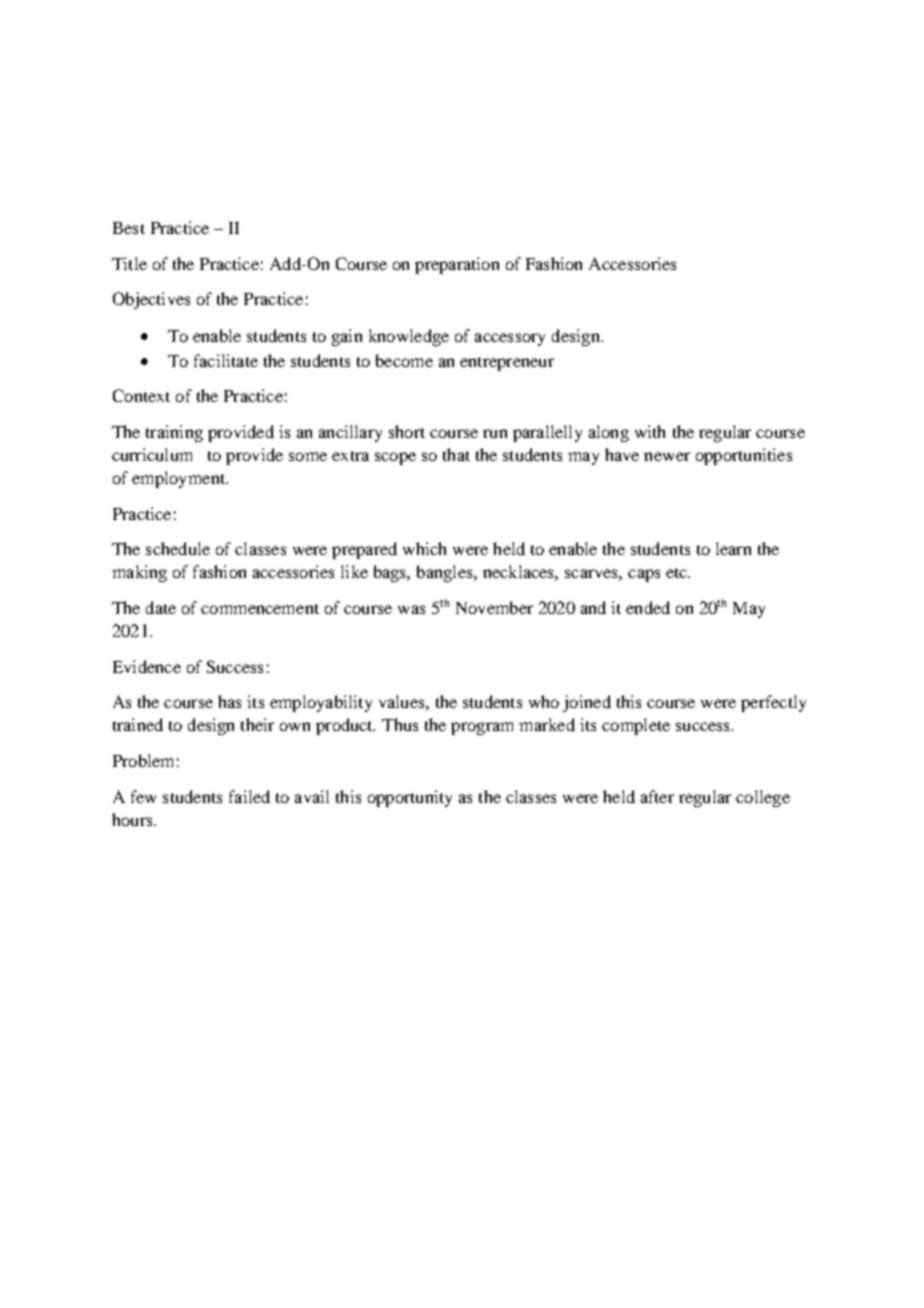 The width and height of the screenshot is (924, 1308). What do you see at coordinates (650, 431) in the screenshot?
I see `with` at bounding box center [650, 431].
